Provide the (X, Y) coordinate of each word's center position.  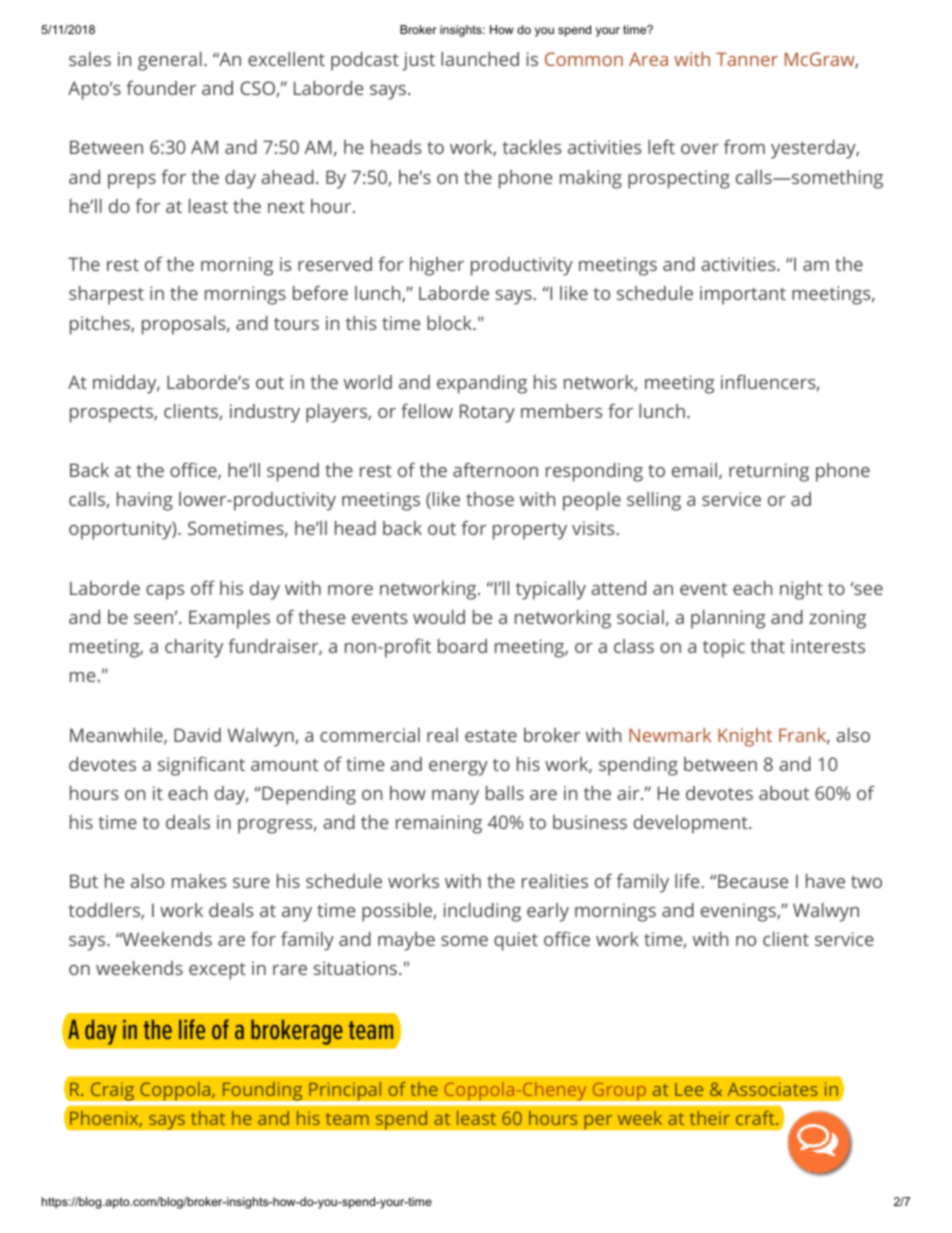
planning (728, 619)
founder (161, 88)
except (217, 971)
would (439, 617)
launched (480, 59)
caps (165, 592)
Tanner (747, 59)
